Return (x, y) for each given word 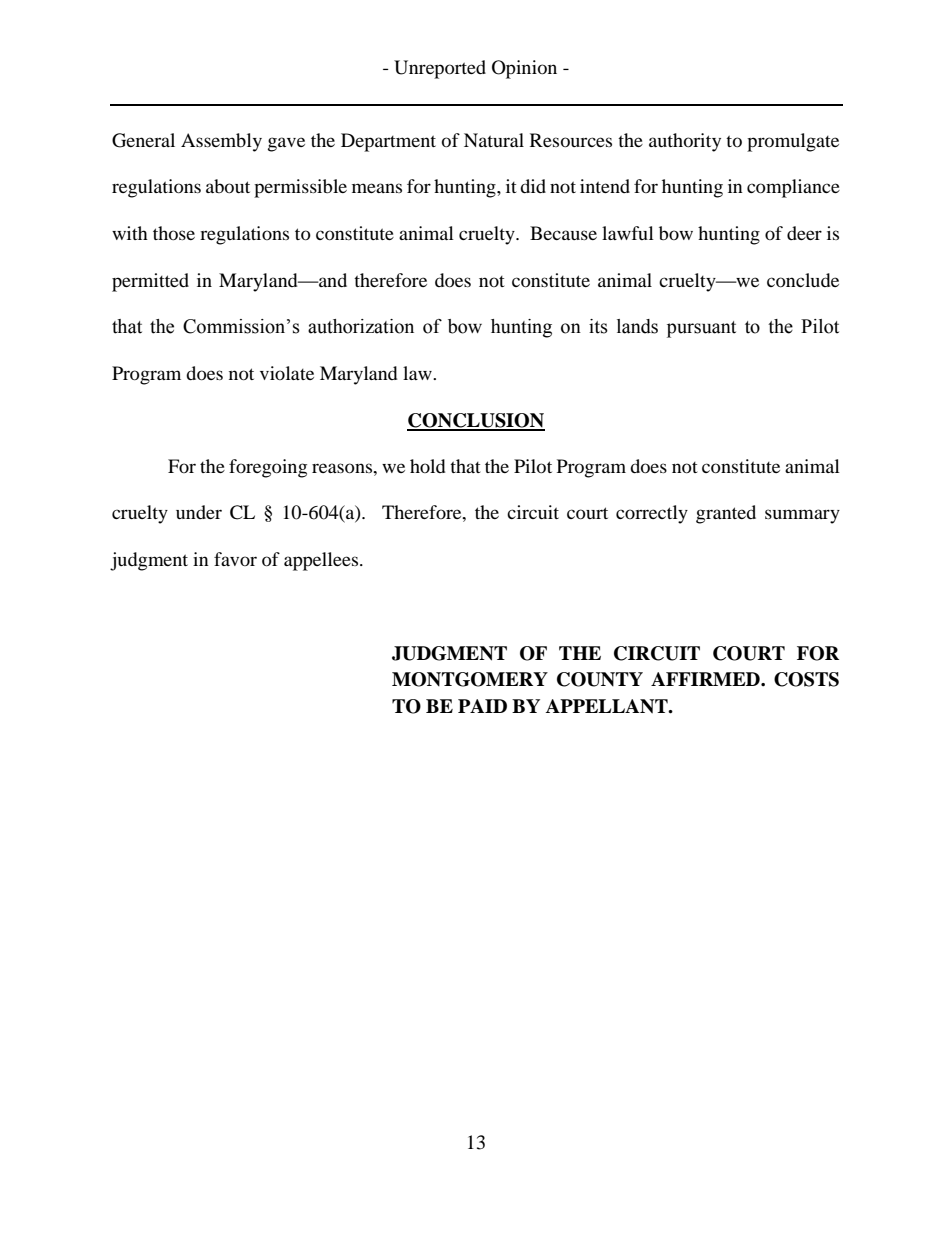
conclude (803, 280)
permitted (150, 282)
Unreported (440, 69)
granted (726, 514)
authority (685, 142)
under (199, 512)
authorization (361, 326)
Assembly (221, 142)
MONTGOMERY (470, 679)
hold (427, 466)
